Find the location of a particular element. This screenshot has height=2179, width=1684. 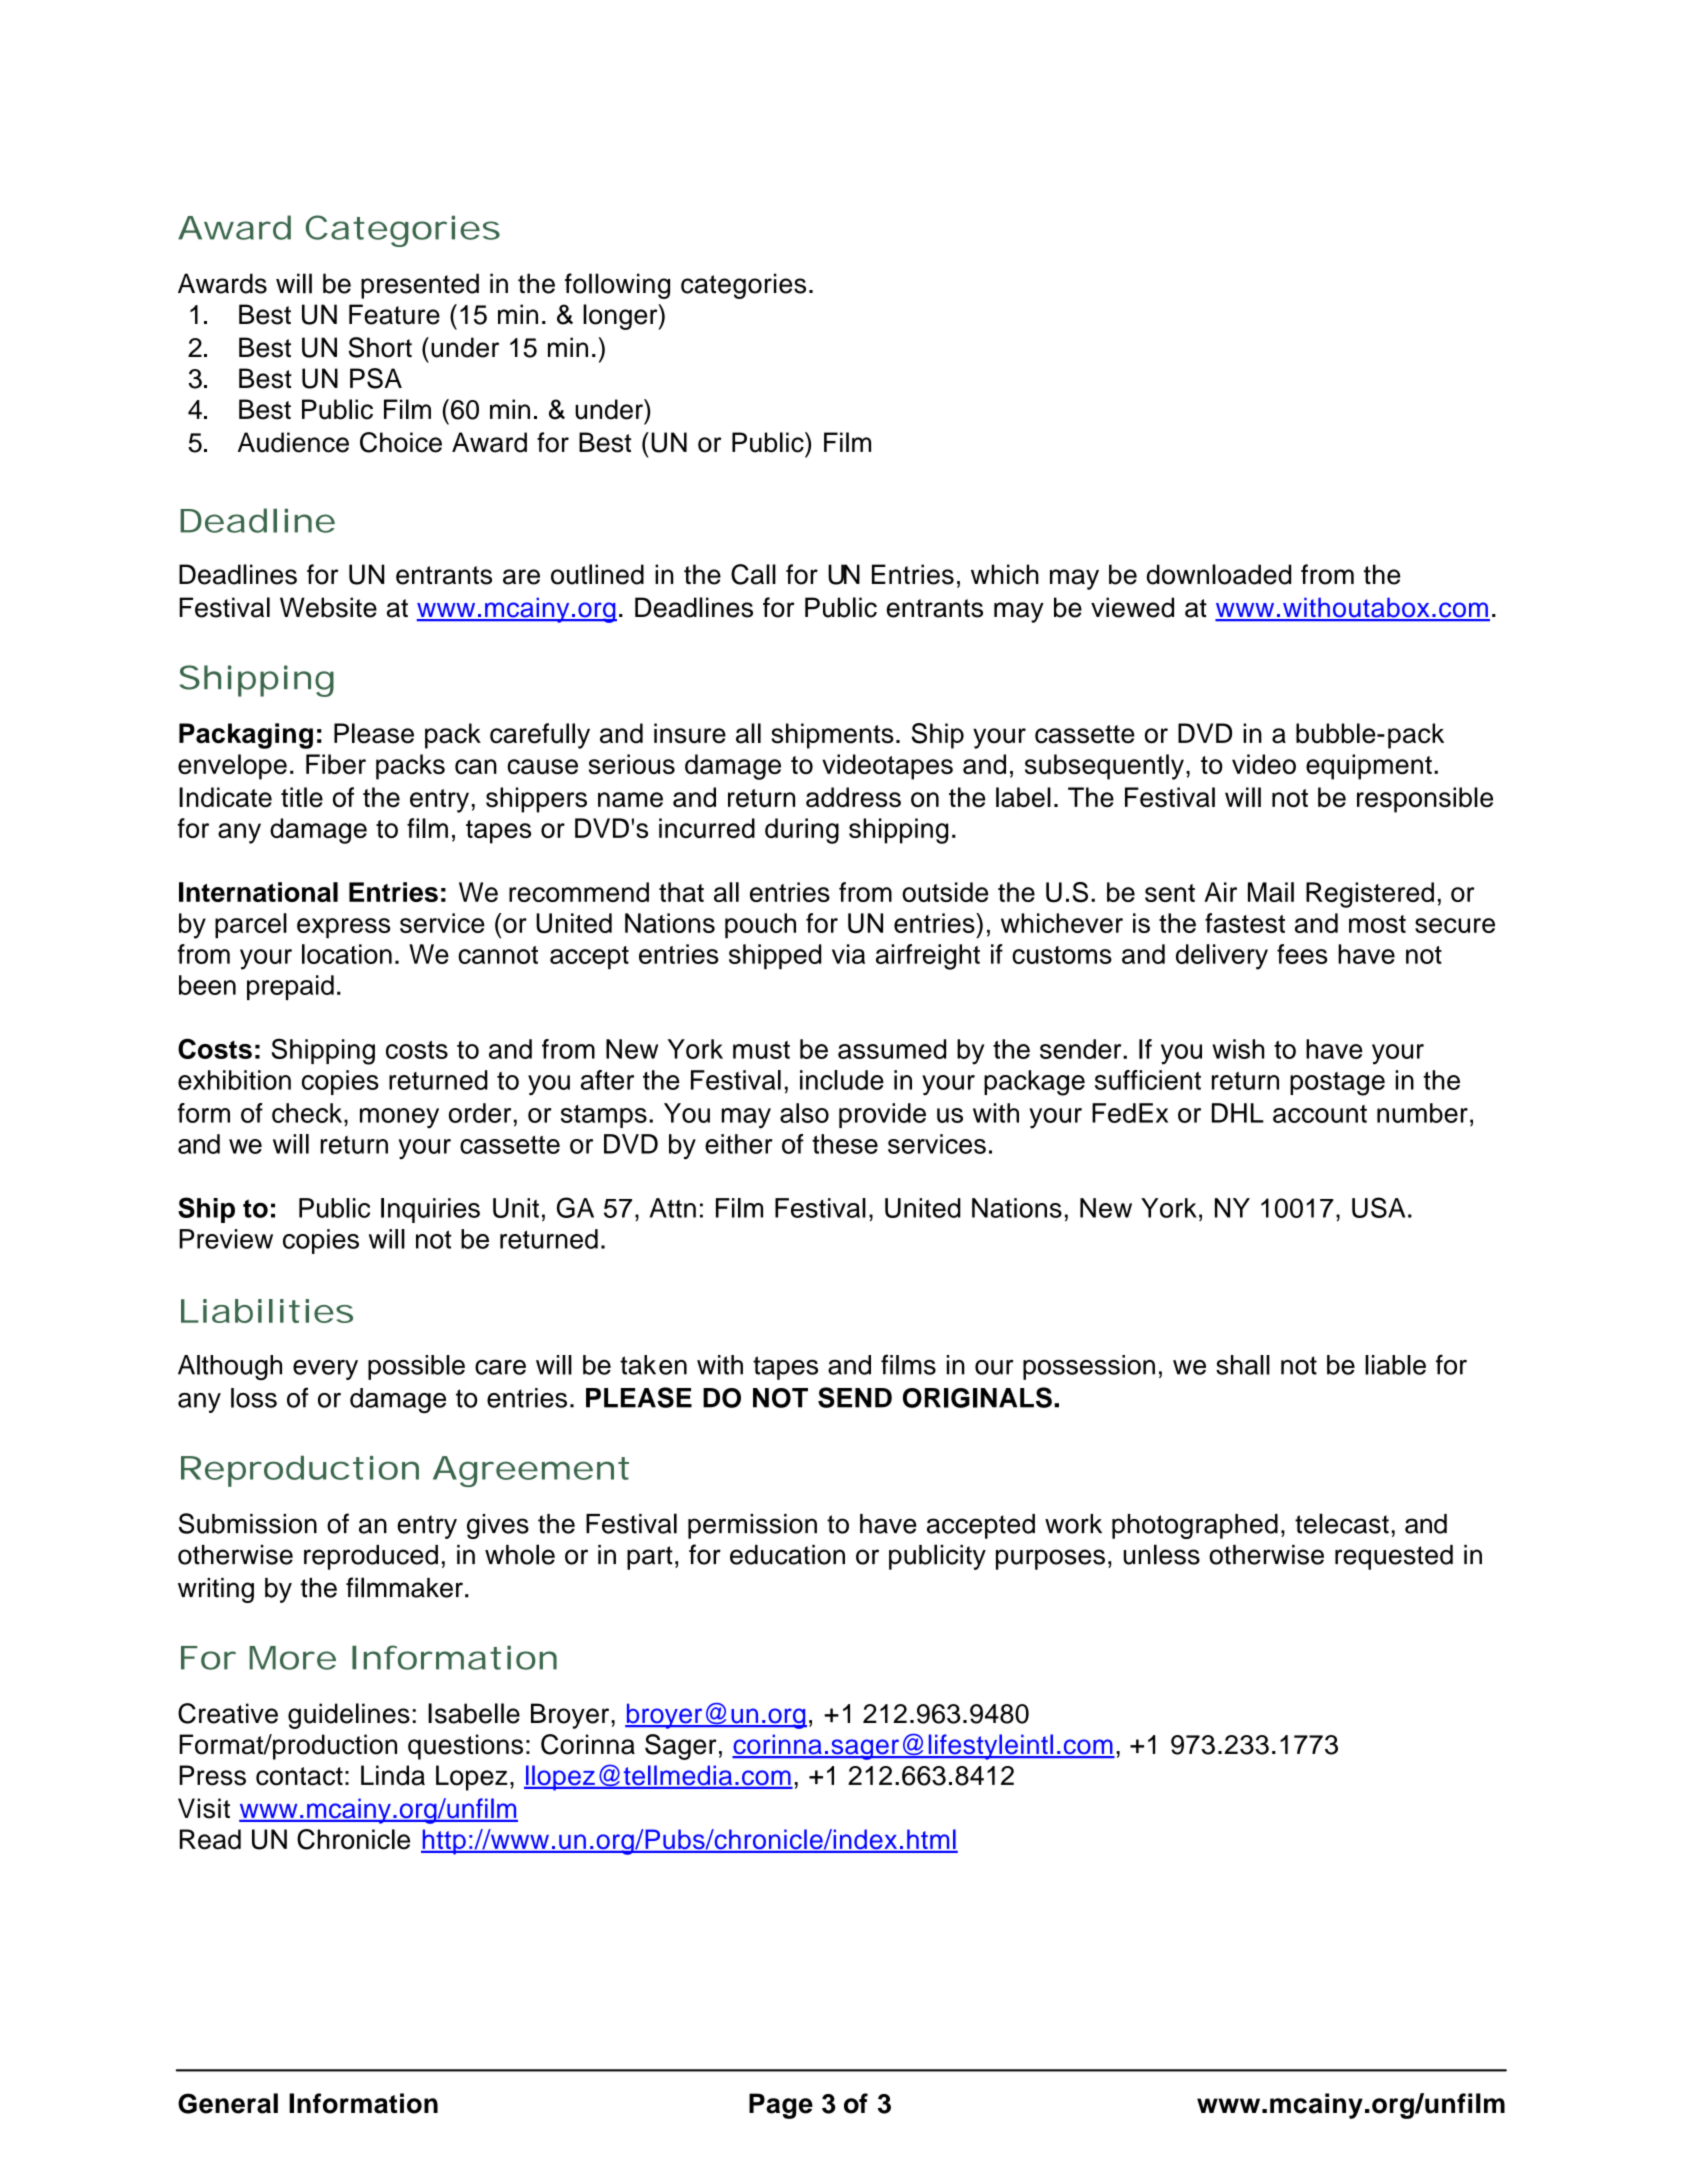

Fiber is located at coordinates (336, 764).
